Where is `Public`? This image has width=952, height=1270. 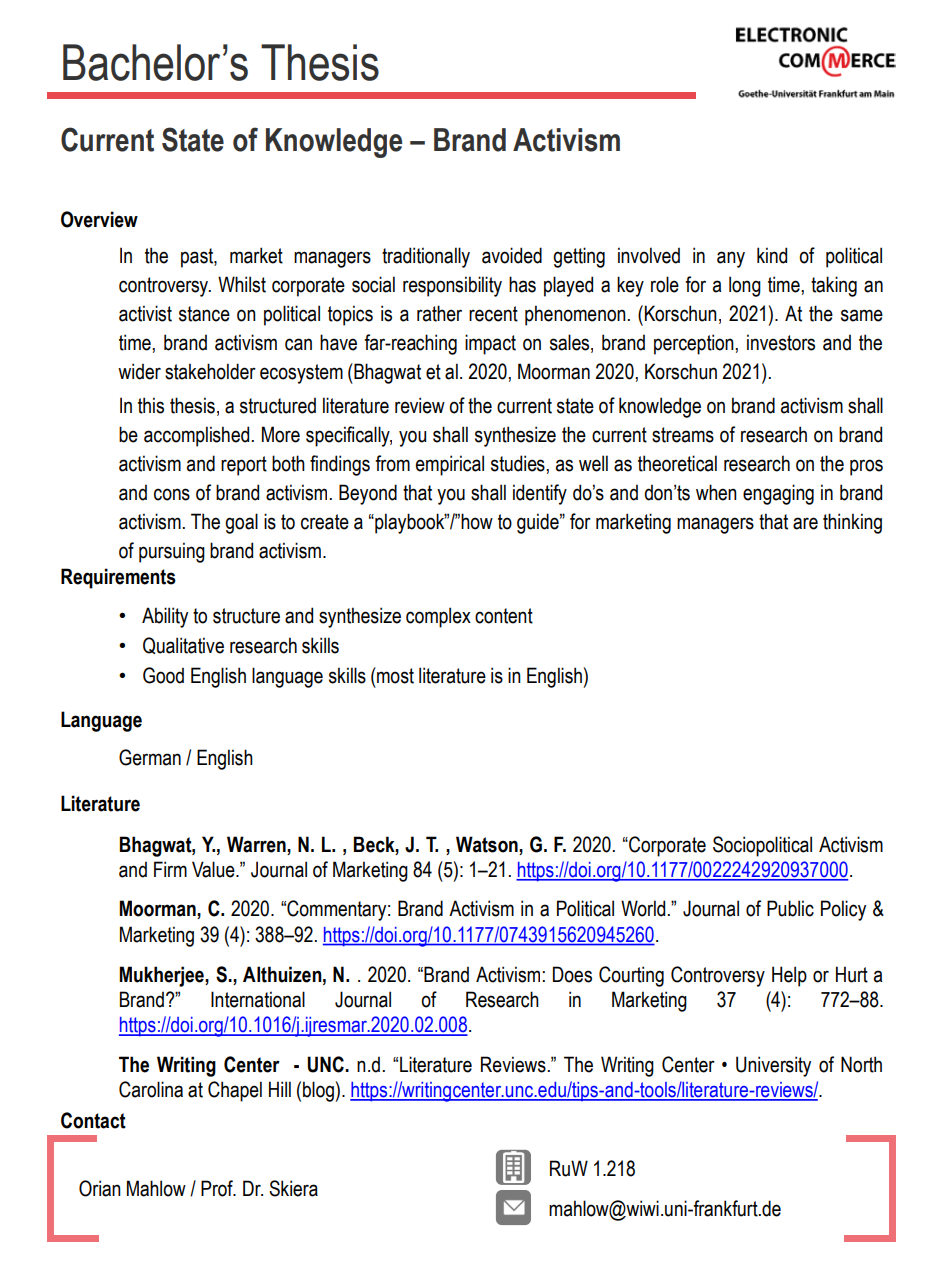 Public is located at coordinates (790, 908).
